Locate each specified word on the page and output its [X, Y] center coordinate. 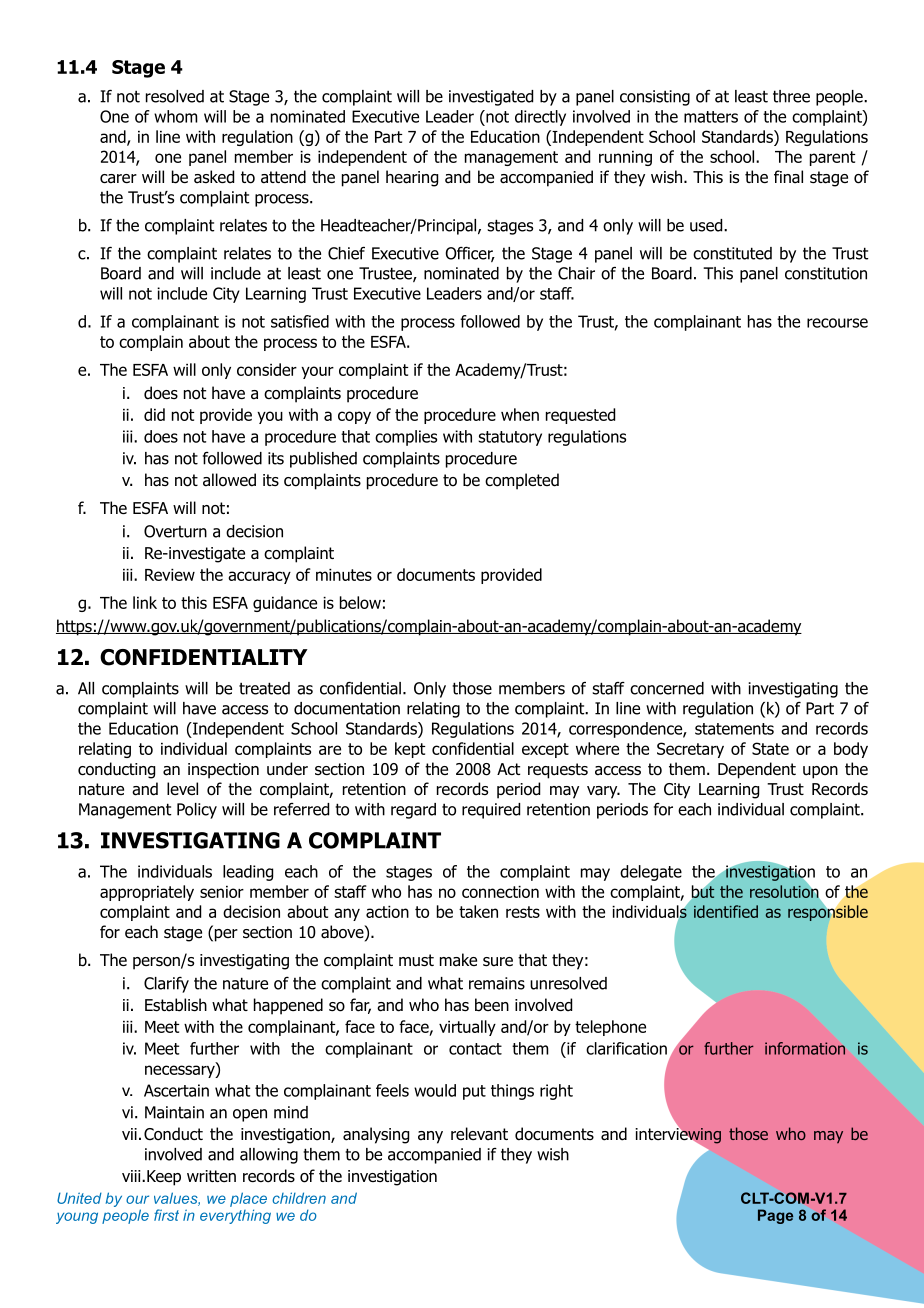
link [145, 602]
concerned [667, 688]
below [360, 602]
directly [540, 118]
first [166, 1215]
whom [175, 116]
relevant [479, 1134]
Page [775, 1216]
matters [711, 117]
